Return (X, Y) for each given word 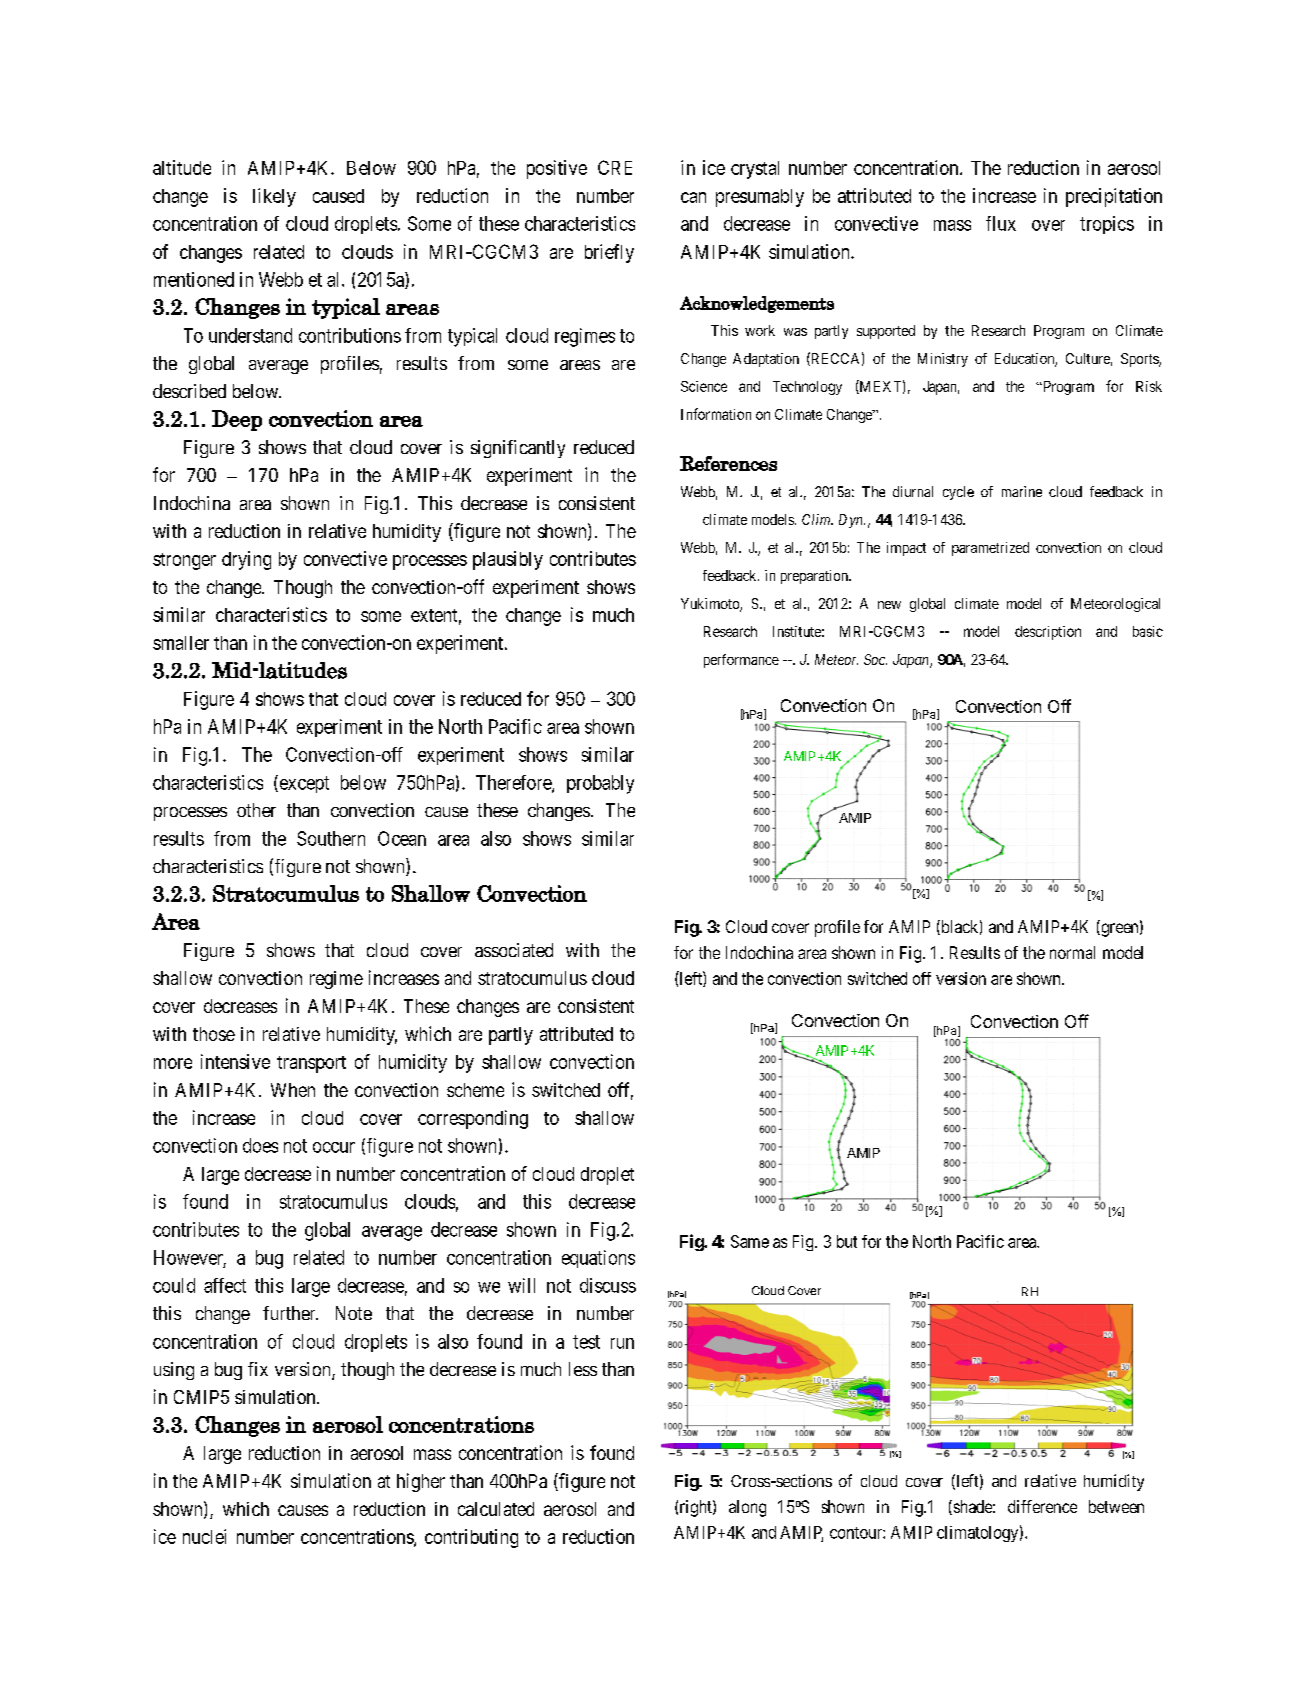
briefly (609, 253)
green (1120, 930)
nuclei (204, 1536)
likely (274, 197)
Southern (331, 838)
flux (1001, 223)
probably (600, 784)
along (747, 1508)
